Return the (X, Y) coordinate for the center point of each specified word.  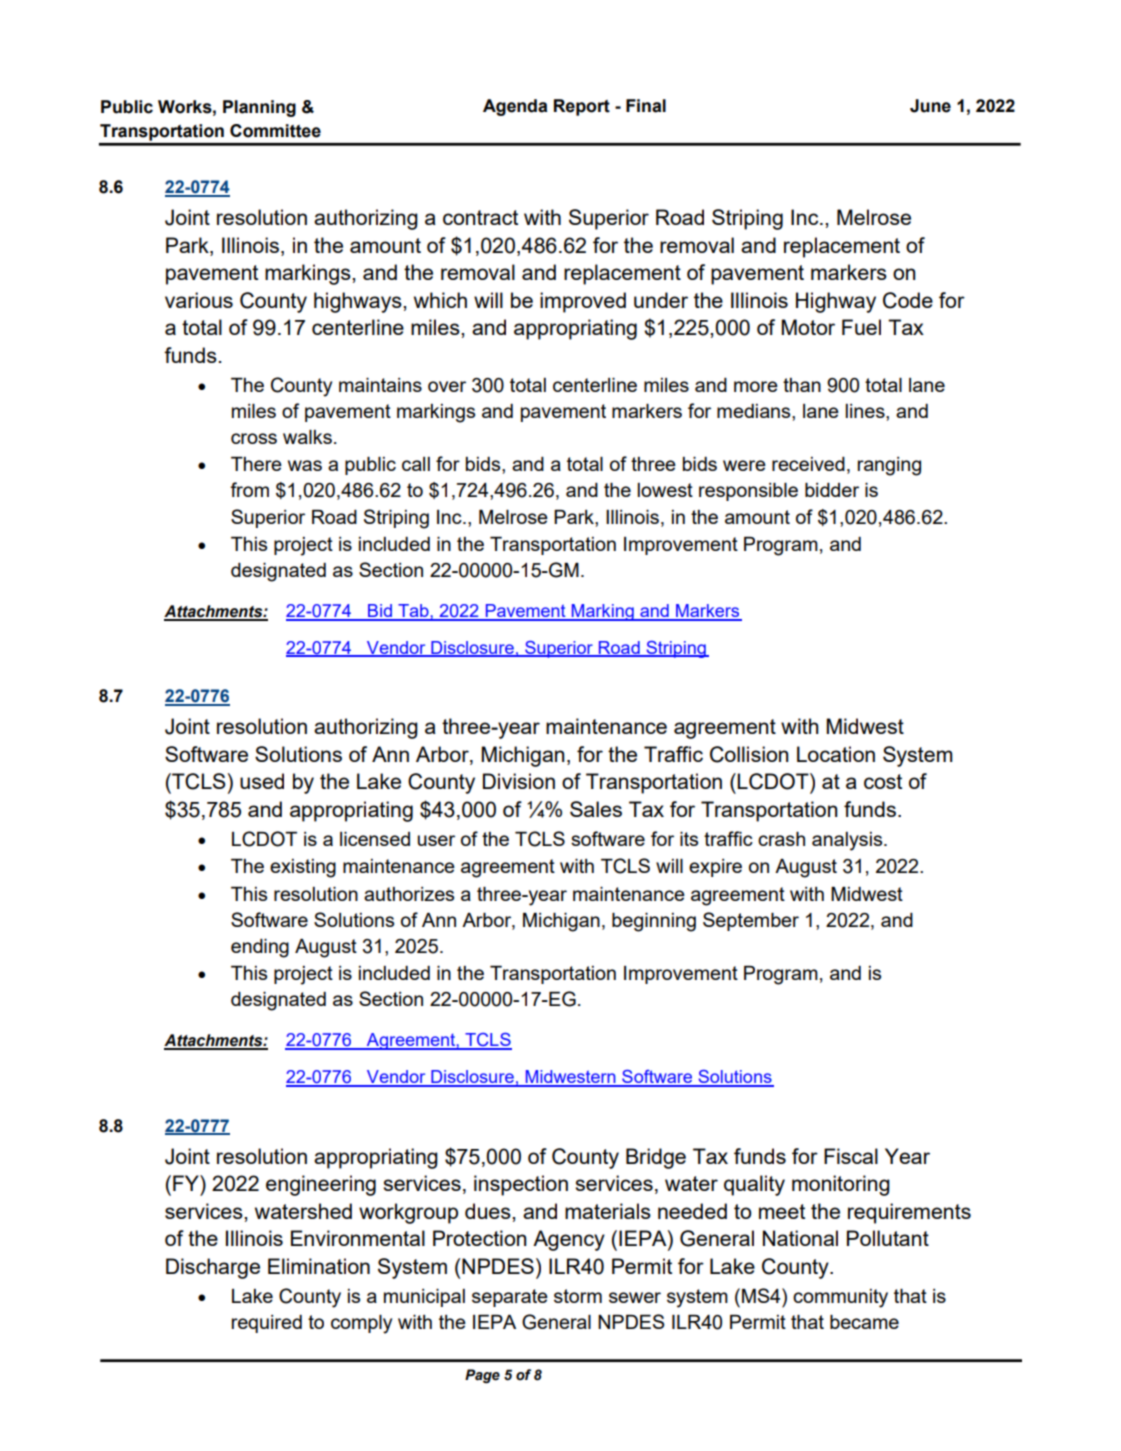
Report (582, 107)
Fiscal (851, 1156)
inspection (521, 1185)
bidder (832, 490)
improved (583, 302)
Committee (275, 131)
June (930, 106)
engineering (321, 1185)
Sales (596, 809)
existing (303, 868)
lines (866, 411)
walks (307, 437)
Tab (413, 612)
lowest (665, 490)
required (267, 1324)
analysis (848, 841)
